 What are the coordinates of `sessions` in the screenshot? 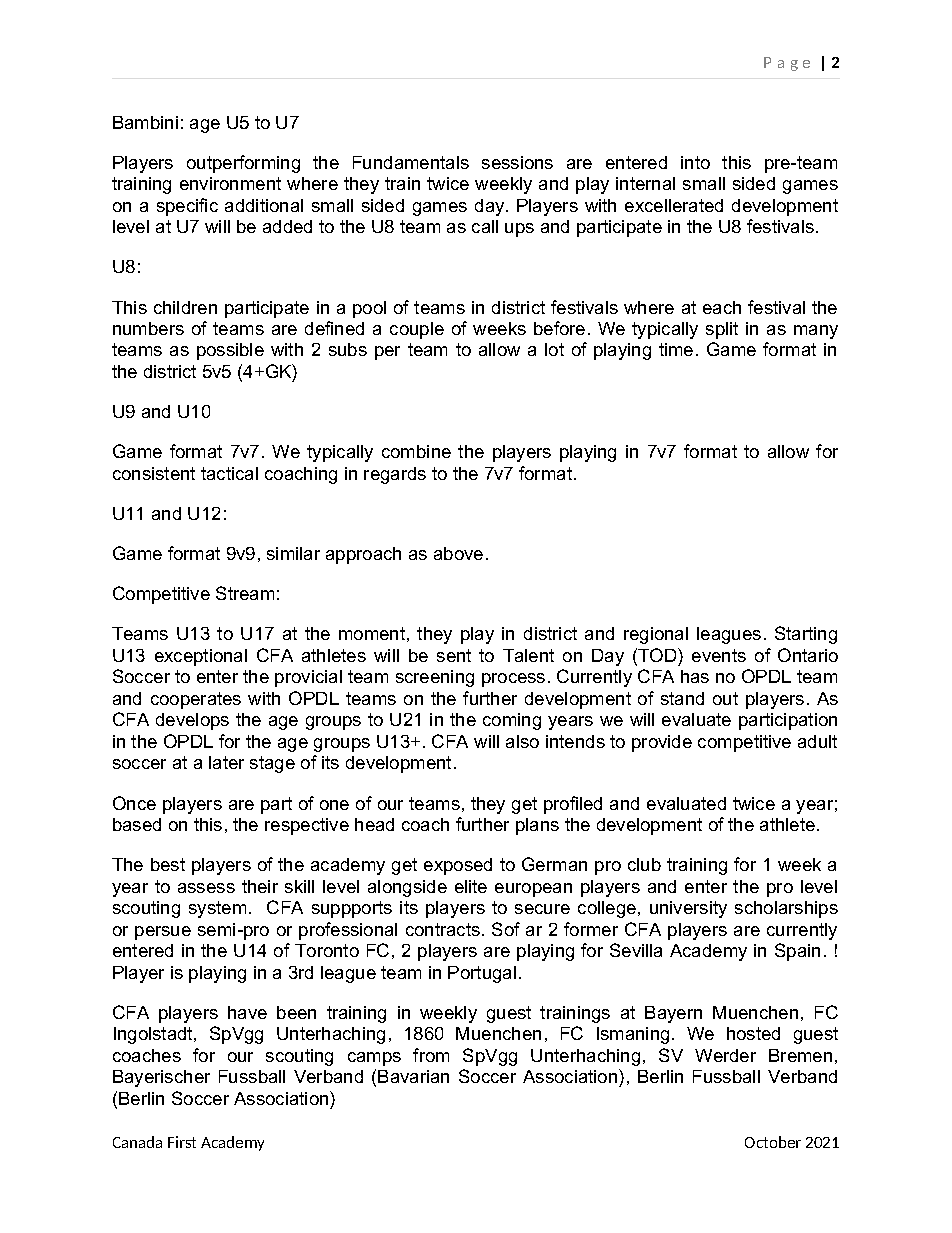 It's located at (517, 162).
